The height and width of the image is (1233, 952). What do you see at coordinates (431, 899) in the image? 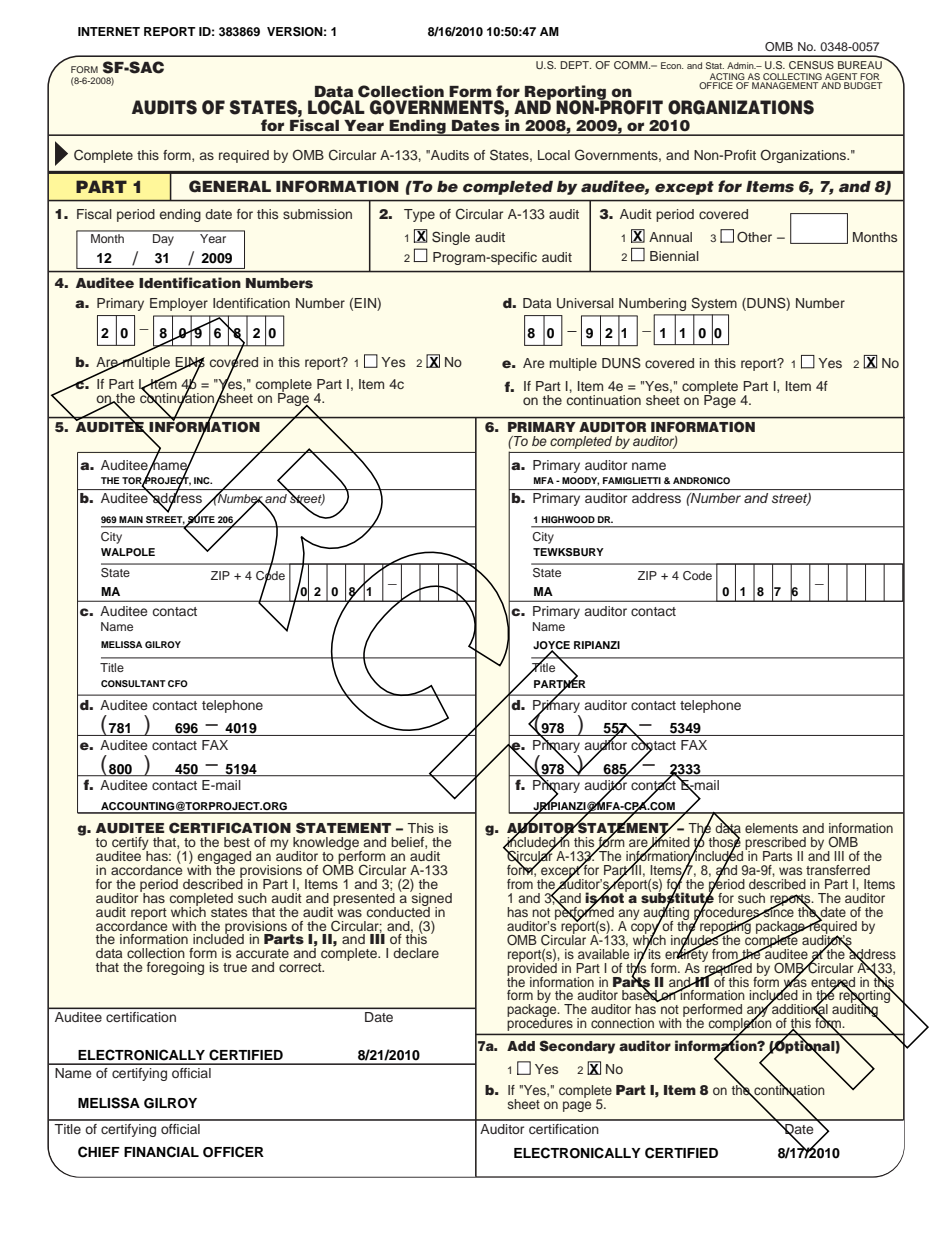
I see `signed` at bounding box center [431, 899].
